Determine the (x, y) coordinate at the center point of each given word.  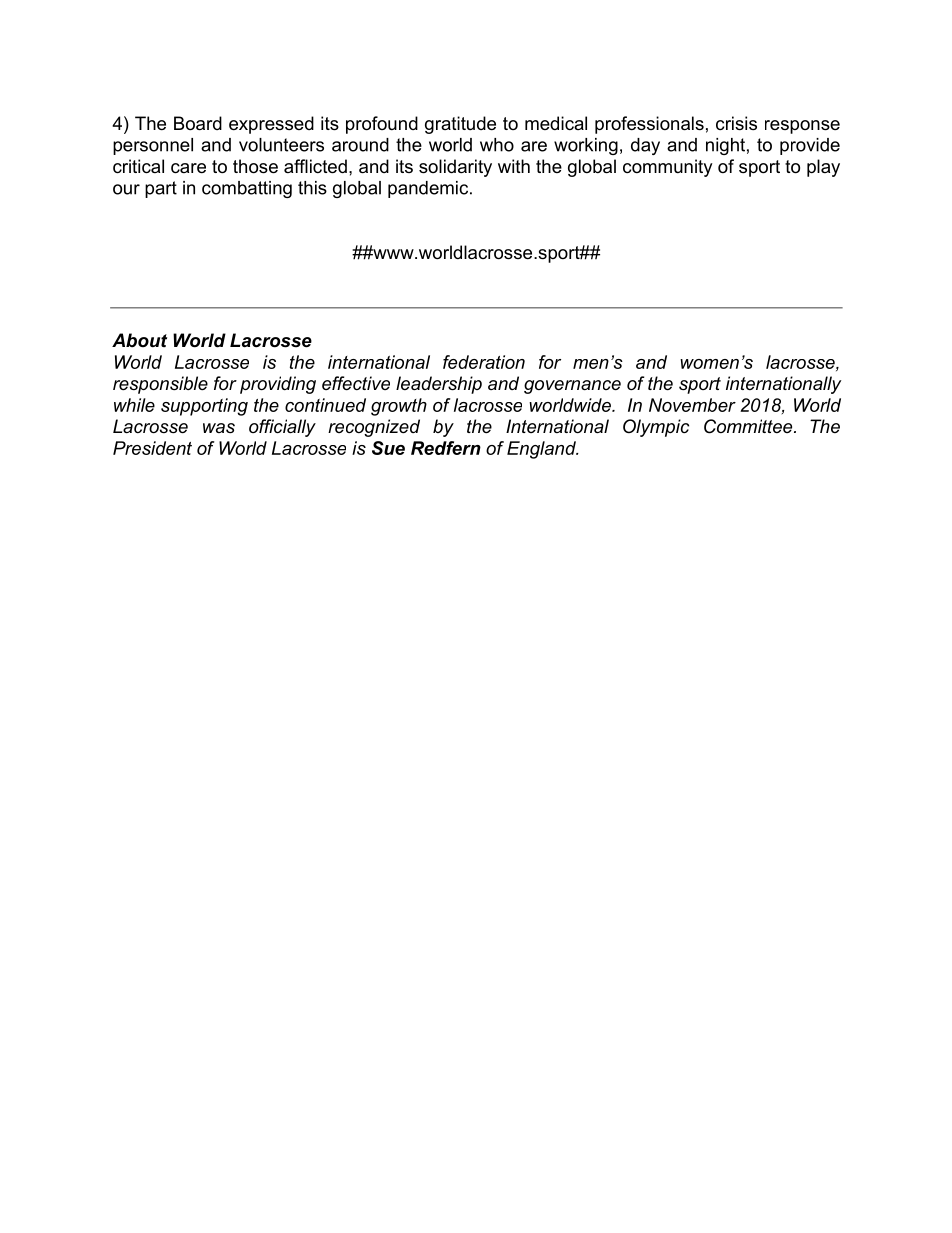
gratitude (460, 125)
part (161, 189)
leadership (439, 385)
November (692, 405)
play (823, 168)
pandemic (429, 189)
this (312, 188)
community (668, 168)
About (139, 340)
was (219, 428)
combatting (247, 189)
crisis (736, 123)
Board (198, 123)
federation (484, 362)
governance (572, 387)
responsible (160, 385)
